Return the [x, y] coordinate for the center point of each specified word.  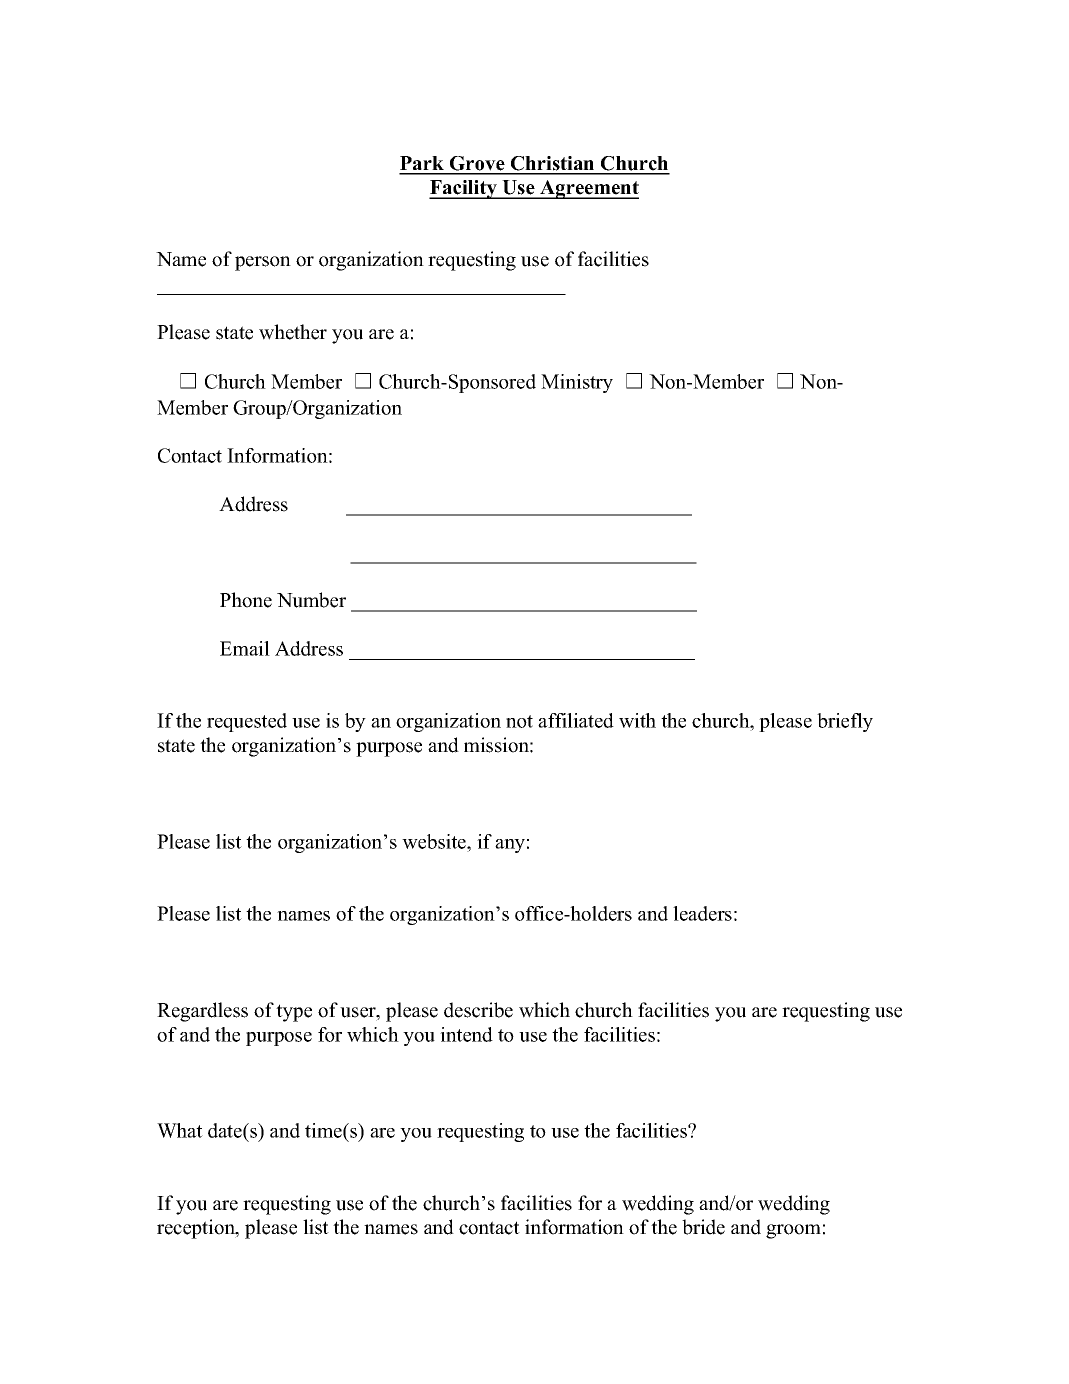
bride [703, 1227]
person [263, 263]
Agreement [588, 189]
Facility [464, 189]
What [180, 1130]
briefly [845, 722]
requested [247, 722]
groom [793, 1231]
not [519, 721]
